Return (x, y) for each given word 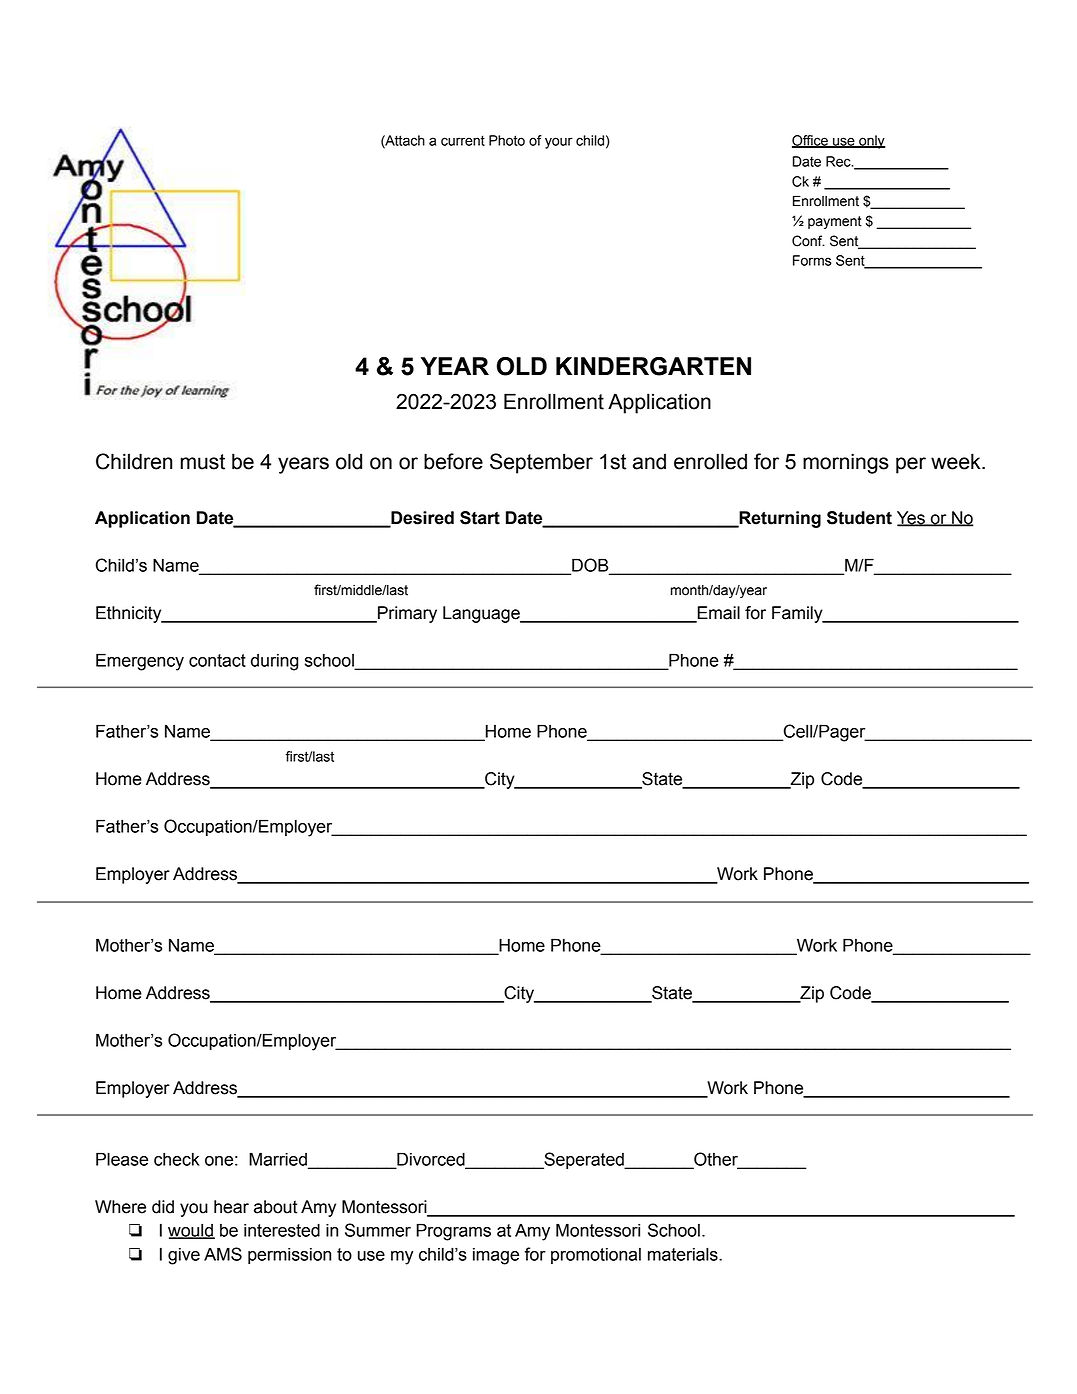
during (274, 662)
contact (217, 660)
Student (859, 518)
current (463, 140)
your (559, 143)
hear (231, 1207)
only (871, 142)
